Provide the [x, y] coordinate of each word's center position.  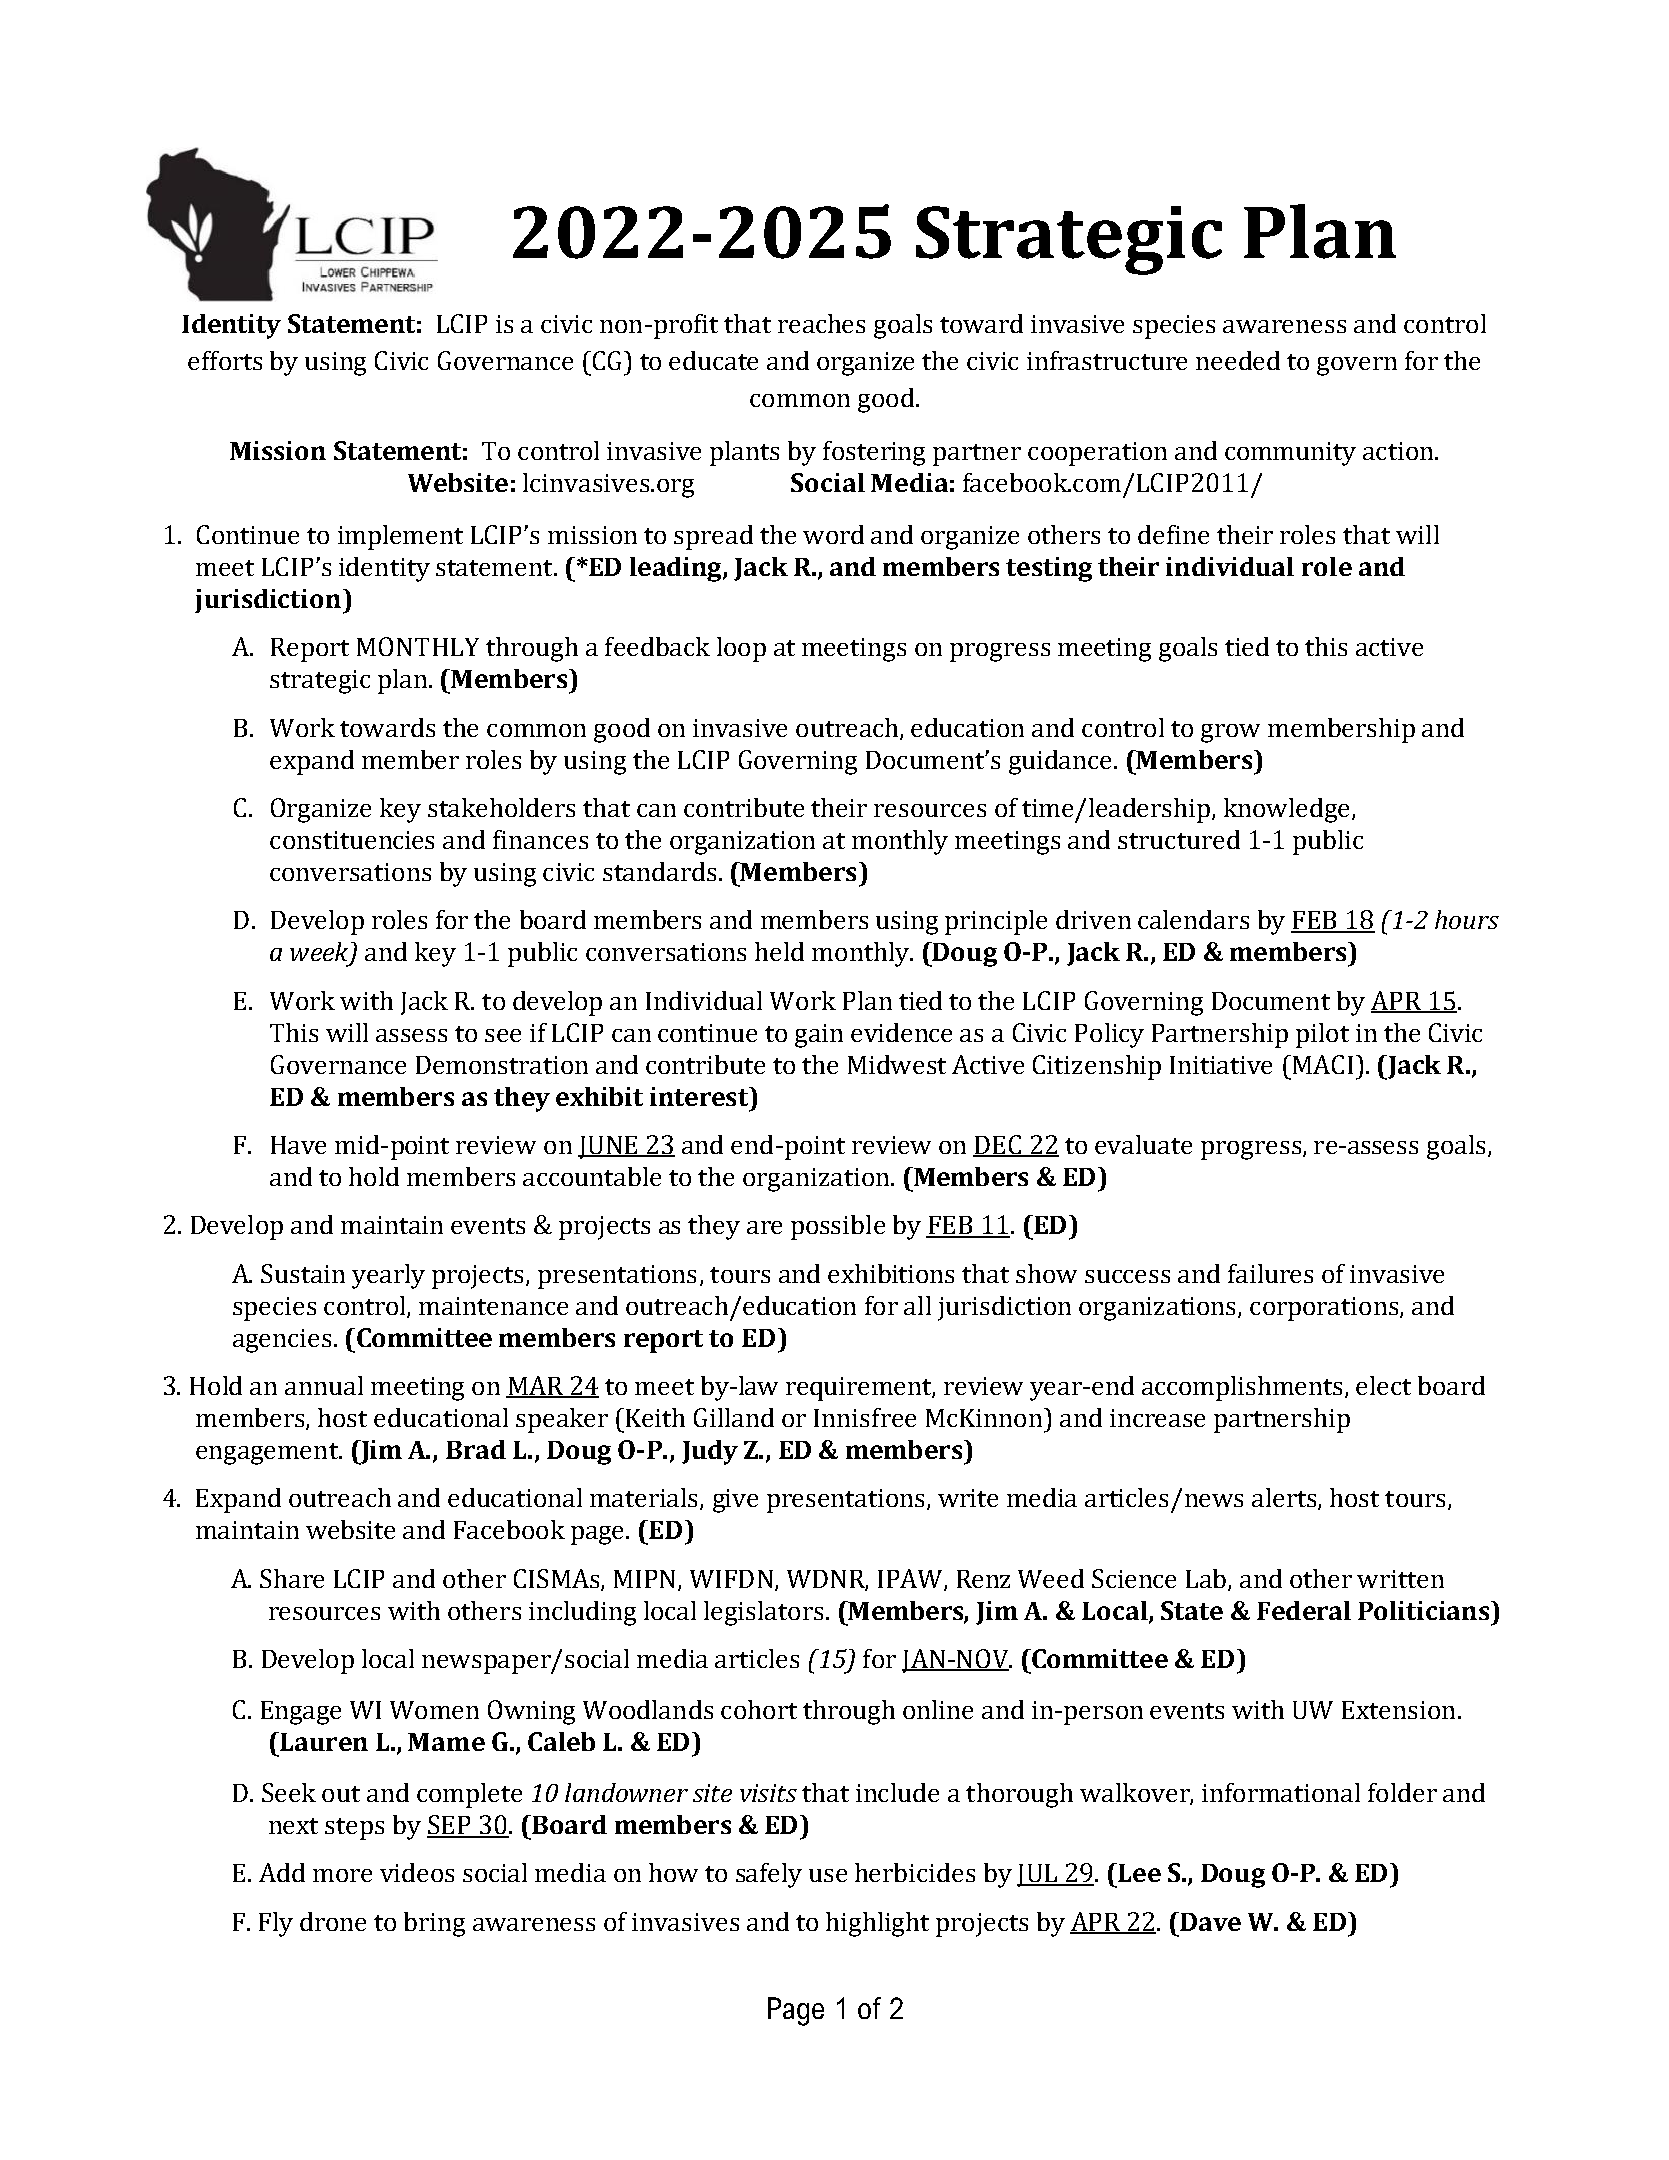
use [828, 1875]
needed [1238, 360]
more [342, 1875]
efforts [225, 360]
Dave [1209, 1921]
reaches [821, 323]
